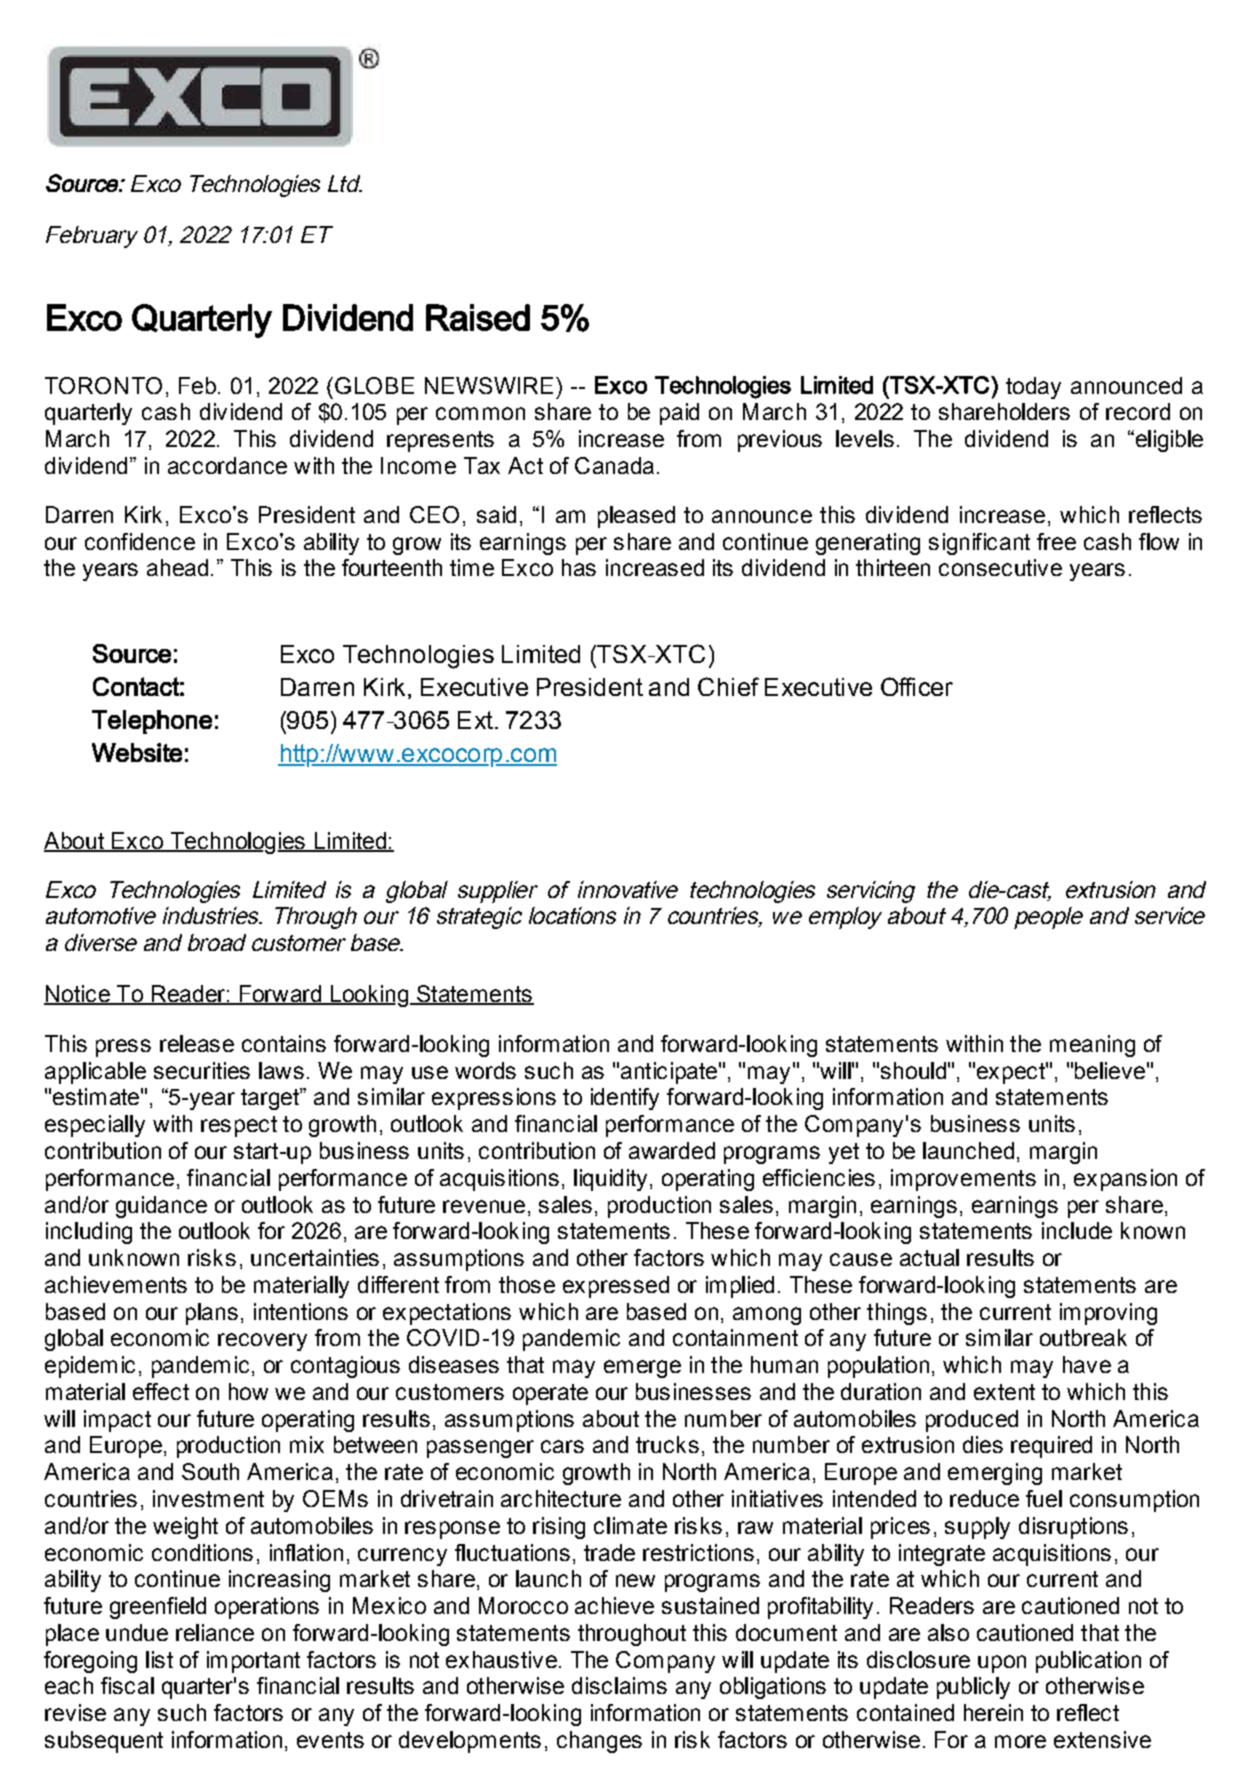  Describe the element at coordinates (993, 1712) in the screenshot. I see `herein` at that location.
